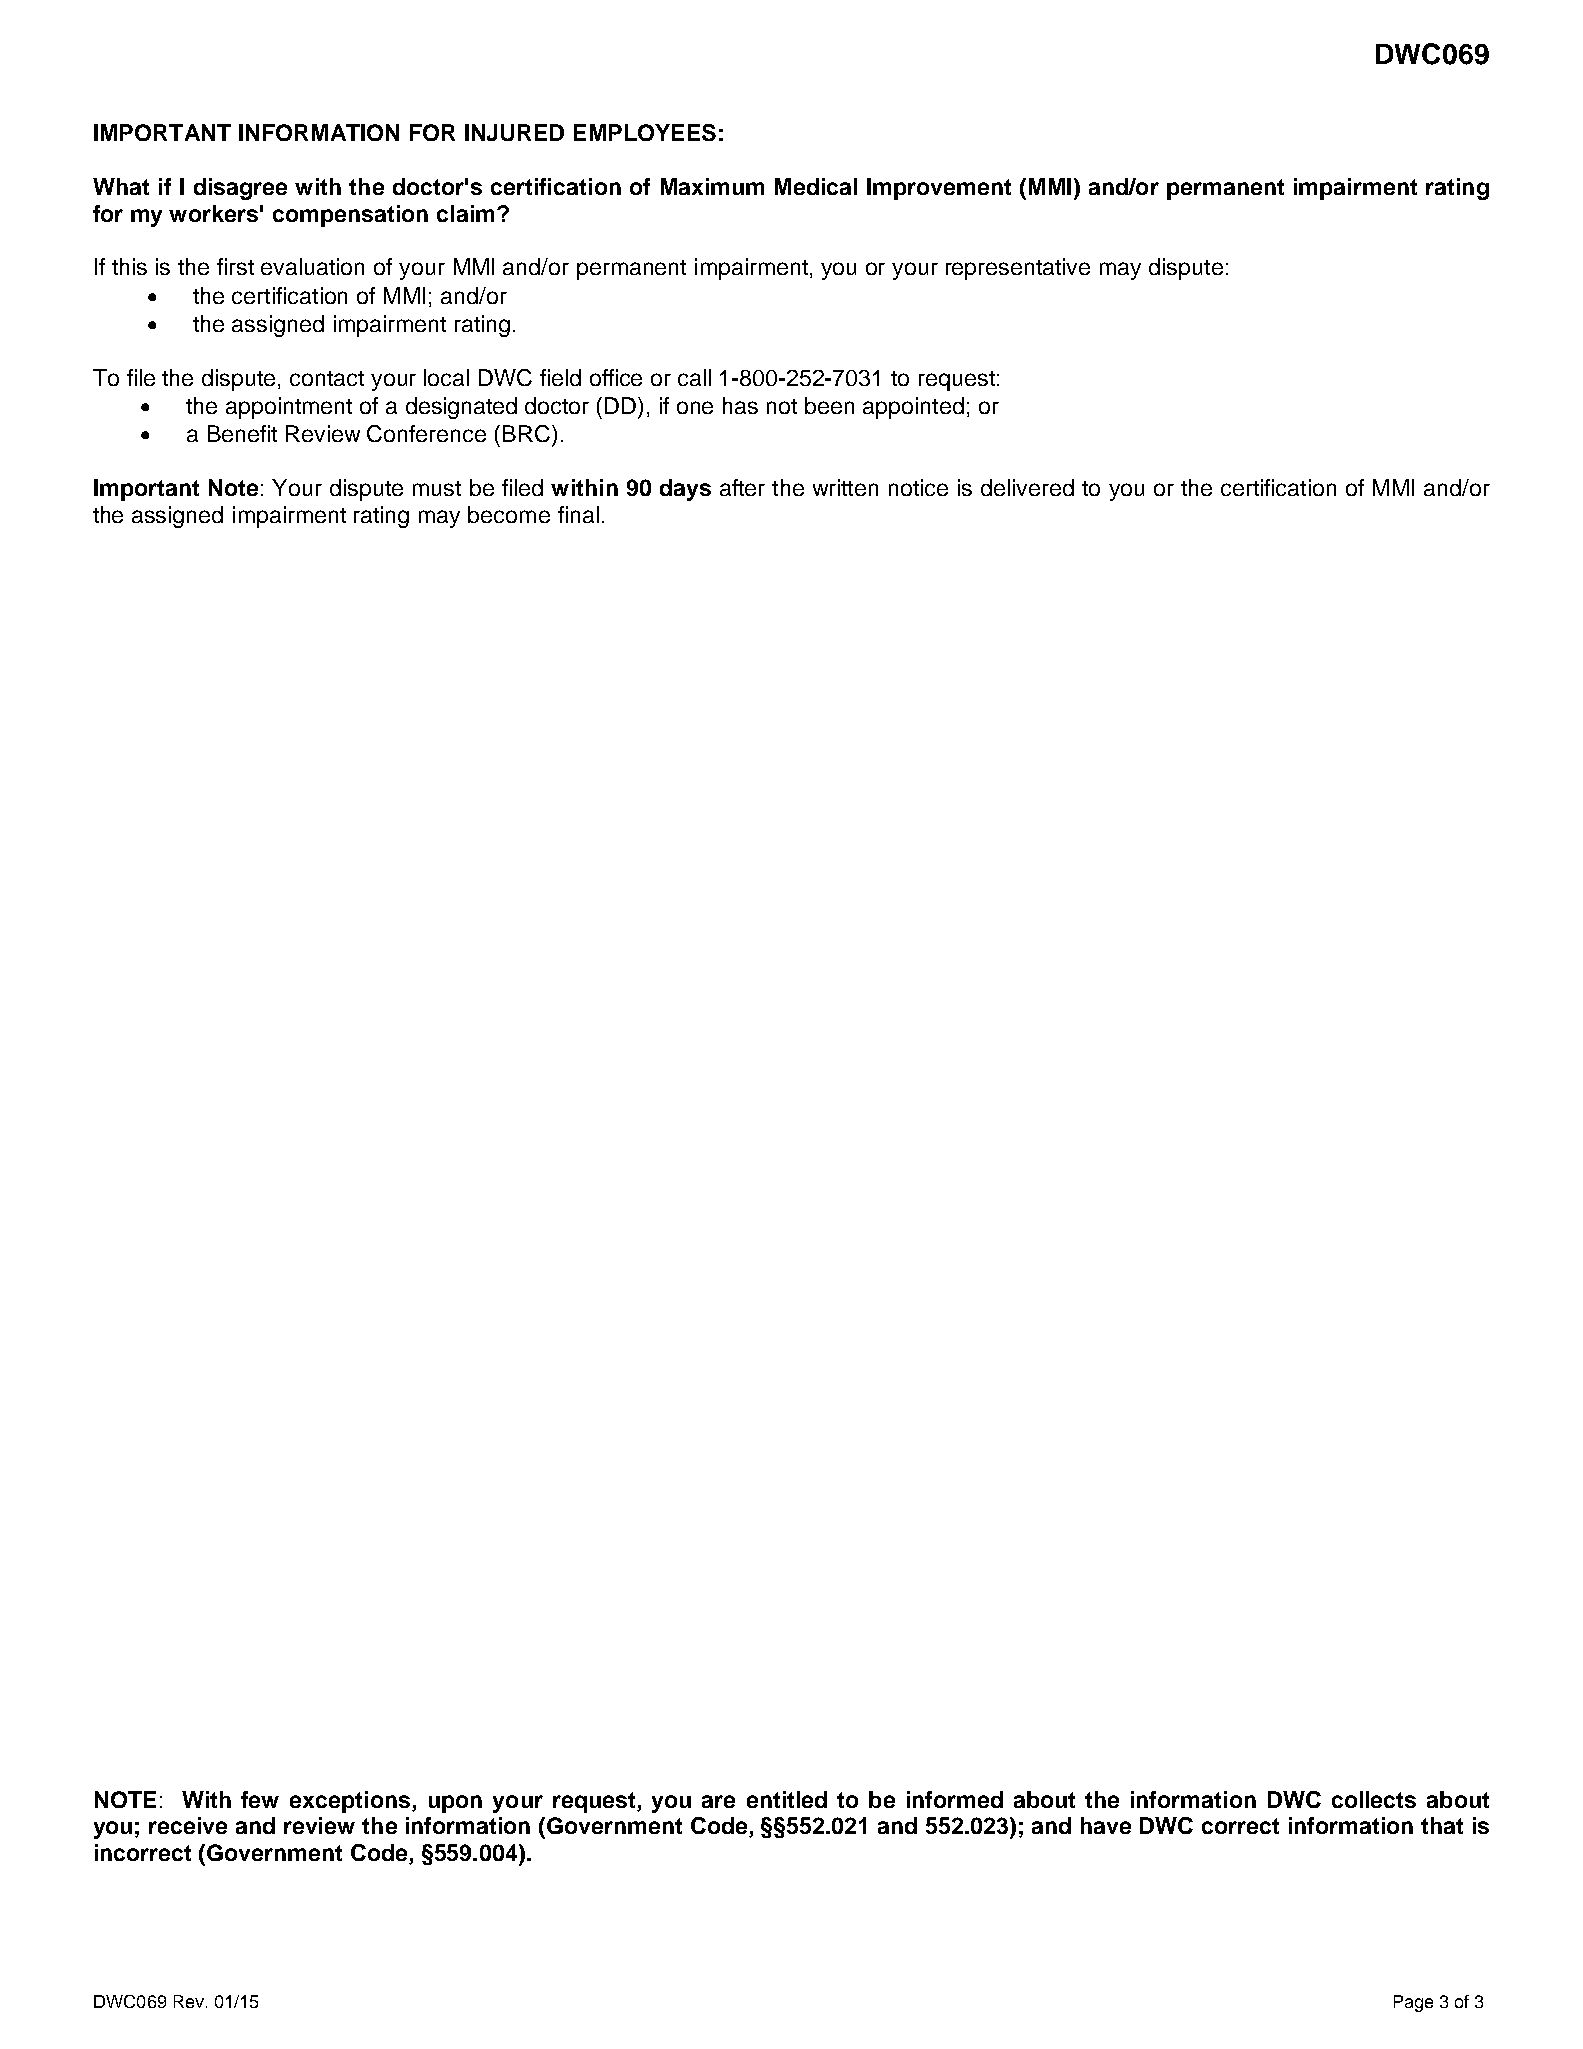 The image size is (1583, 2049). What do you see at coordinates (816, 186) in the image?
I see `Medical` at bounding box center [816, 186].
